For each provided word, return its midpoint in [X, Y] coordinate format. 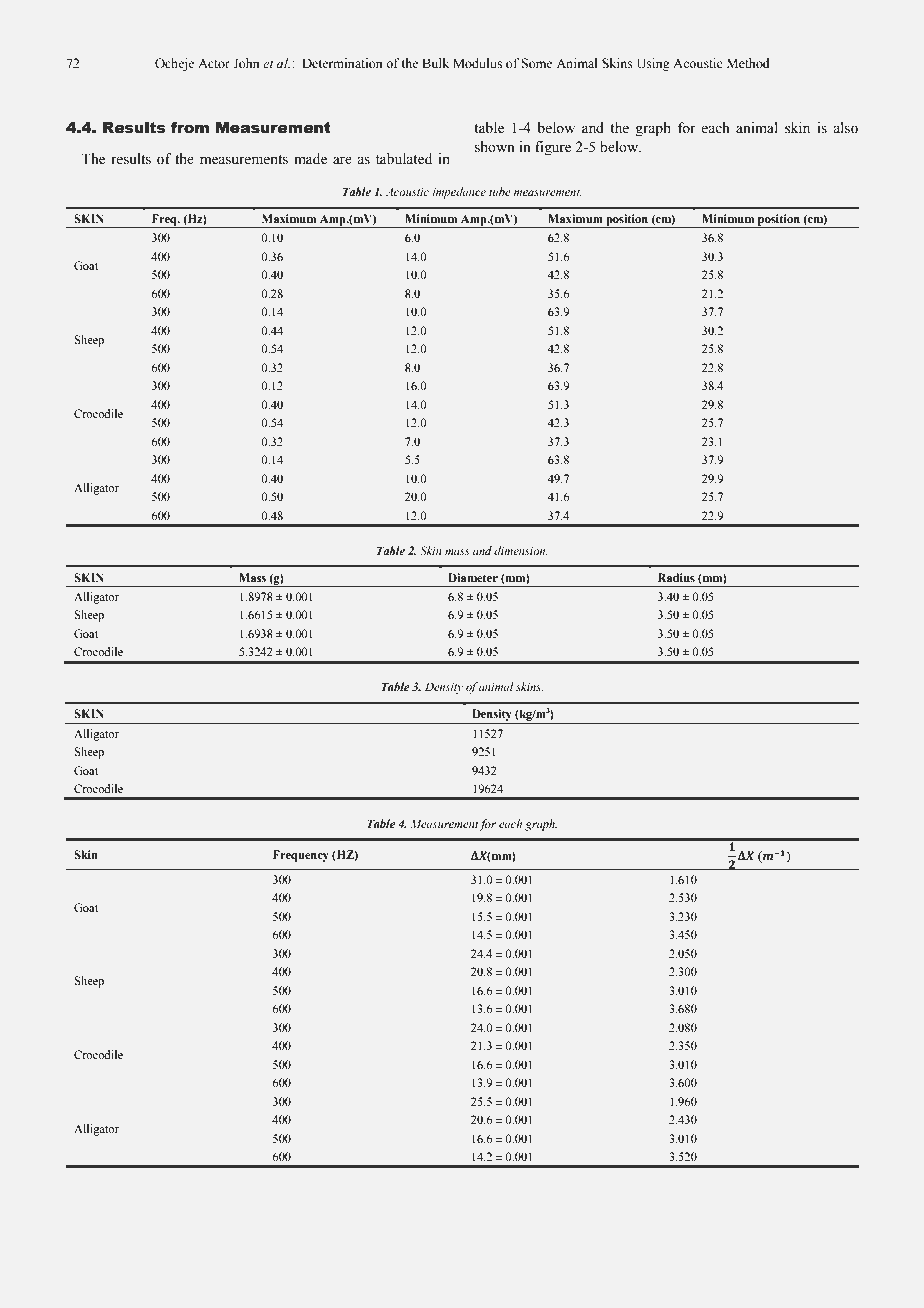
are [342, 160]
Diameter [473, 577]
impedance [459, 193]
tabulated [404, 159]
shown [495, 147]
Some [536, 63]
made [310, 159]
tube [500, 191]
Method [748, 63]
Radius [676, 577]
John [246, 63]
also [845, 128]
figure [553, 148]
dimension [521, 550]
